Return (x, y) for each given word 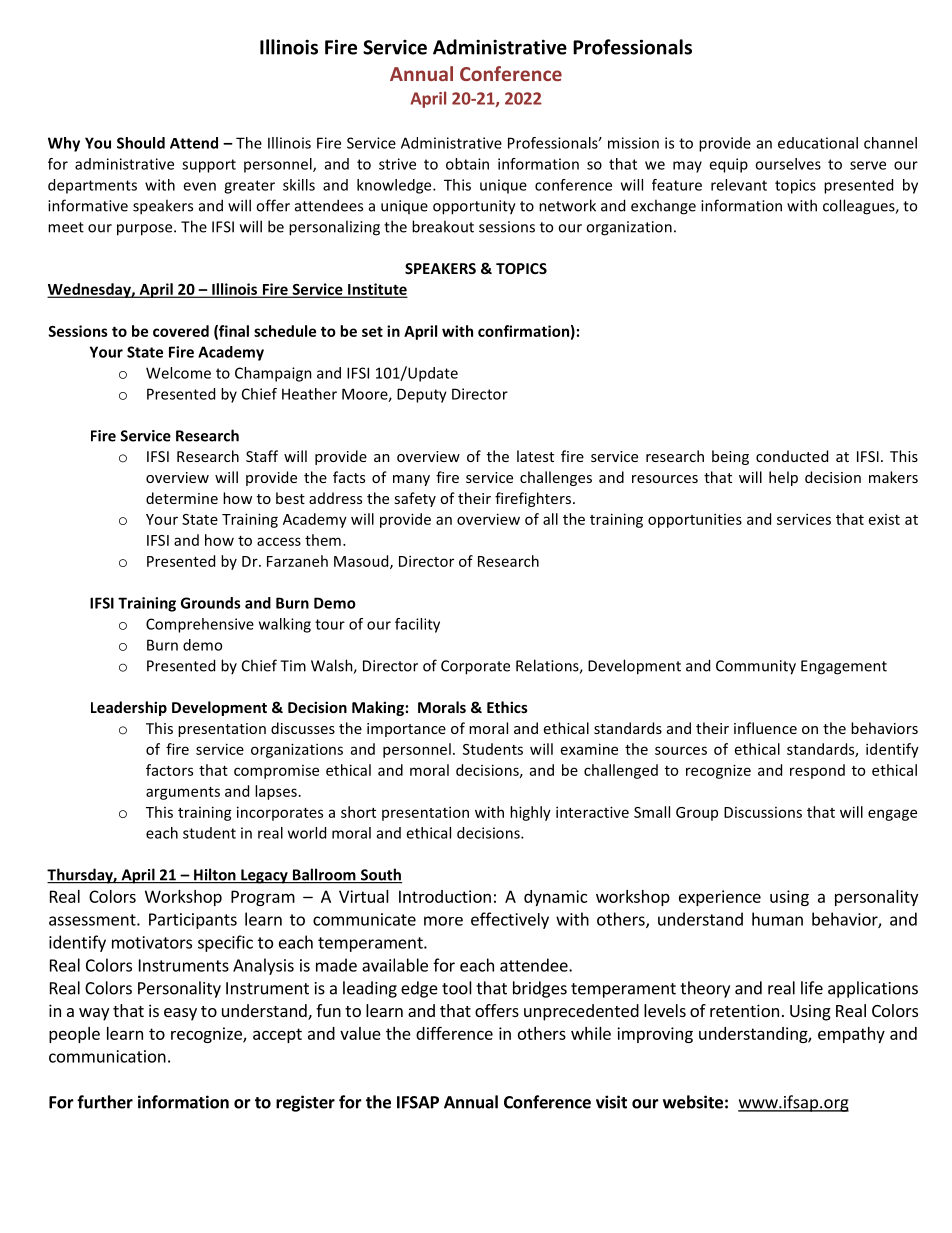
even (199, 186)
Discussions (763, 812)
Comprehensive (200, 625)
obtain (467, 164)
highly (530, 813)
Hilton (215, 875)
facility (417, 625)
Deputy (422, 395)
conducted (792, 456)
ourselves (788, 164)
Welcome (178, 373)
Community (756, 667)
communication (107, 1056)
